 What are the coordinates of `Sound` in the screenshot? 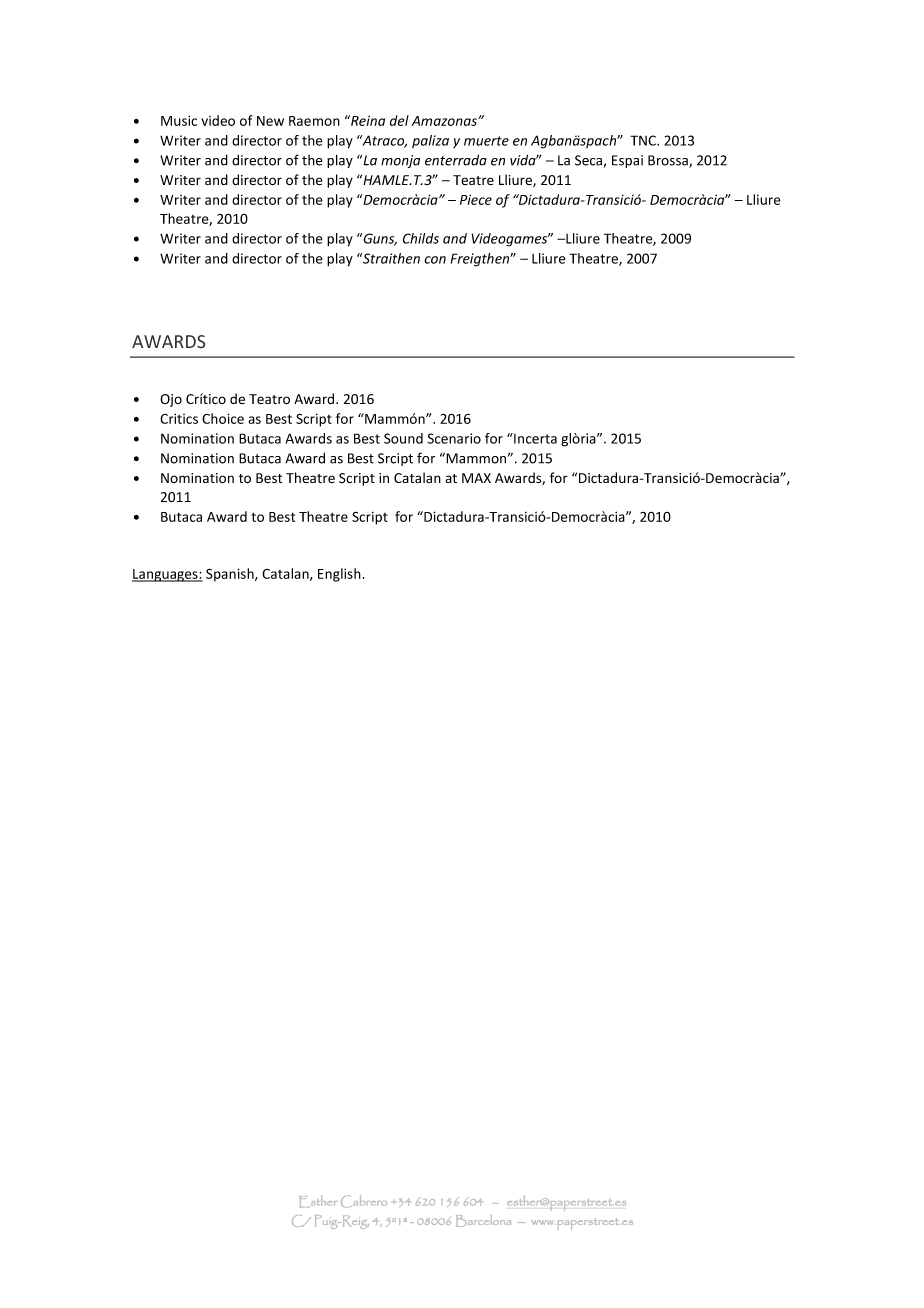 It's located at (403, 438).
